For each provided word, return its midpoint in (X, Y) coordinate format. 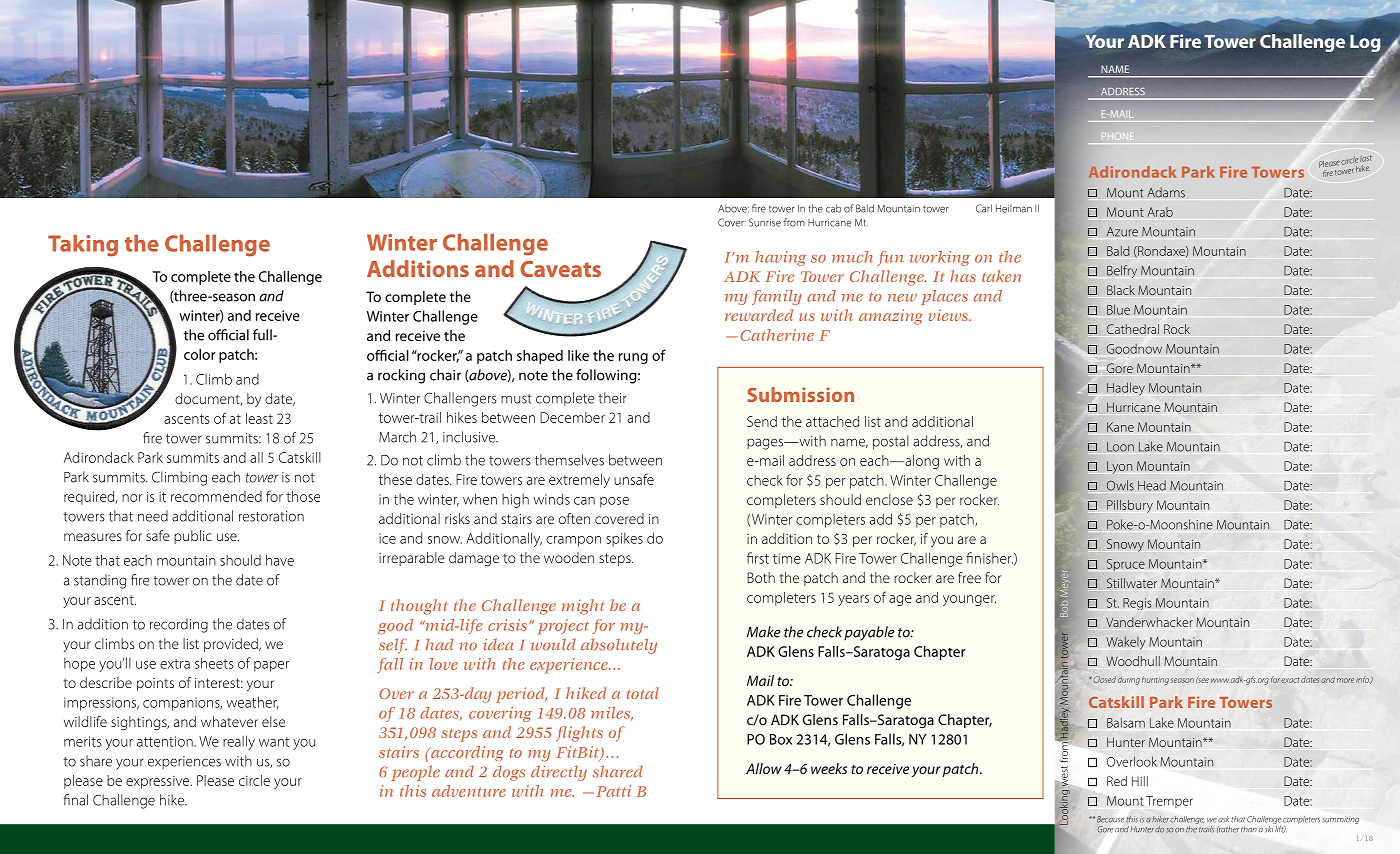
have (280, 560)
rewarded (759, 315)
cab (833, 208)
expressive (159, 782)
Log (1365, 43)
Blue (1118, 309)
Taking (83, 246)
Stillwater (1132, 583)
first (758, 558)
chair (445, 375)
